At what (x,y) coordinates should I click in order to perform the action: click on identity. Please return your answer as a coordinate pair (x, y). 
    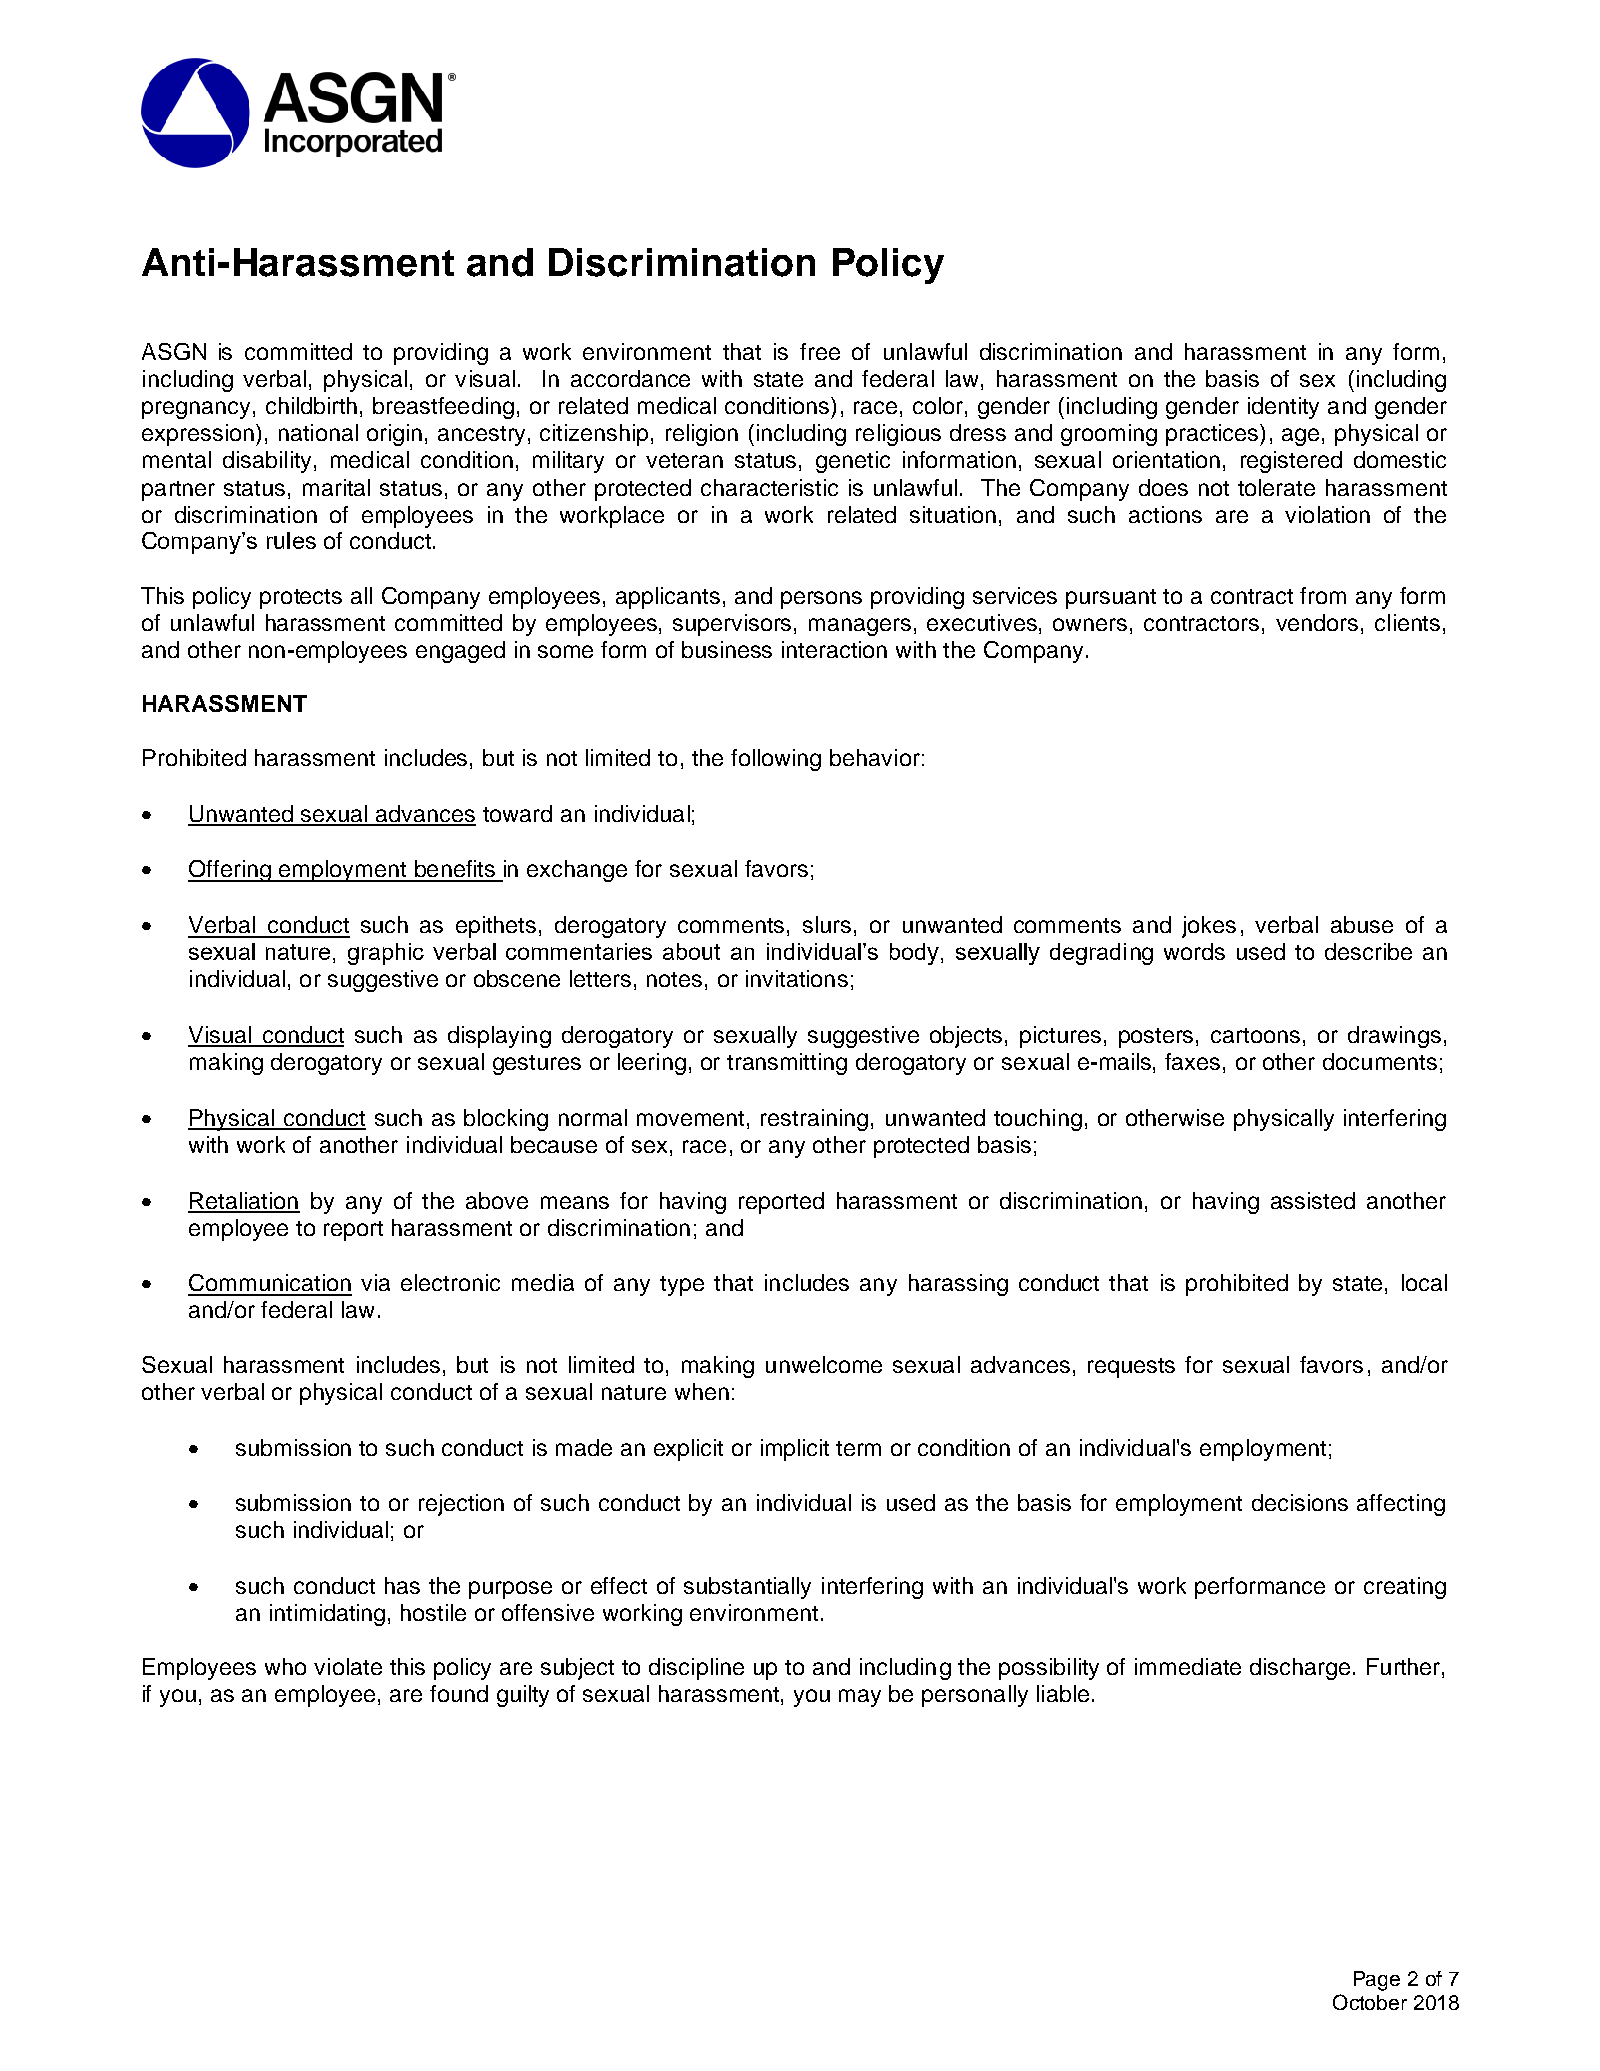
    Looking at the image, I should click on (1283, 408).
